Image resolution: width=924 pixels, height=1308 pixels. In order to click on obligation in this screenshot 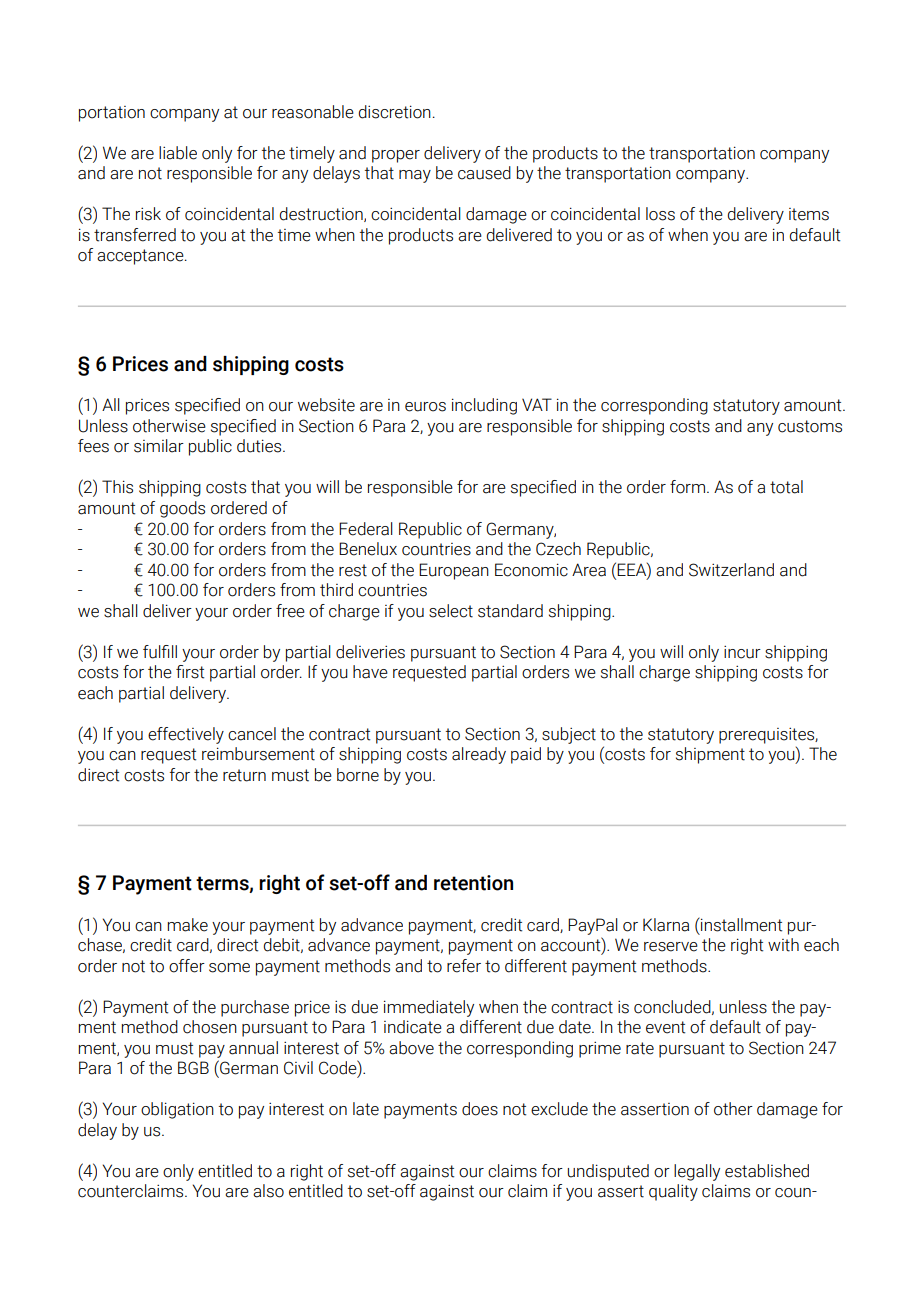, I will do `click(177, 1110)`.
